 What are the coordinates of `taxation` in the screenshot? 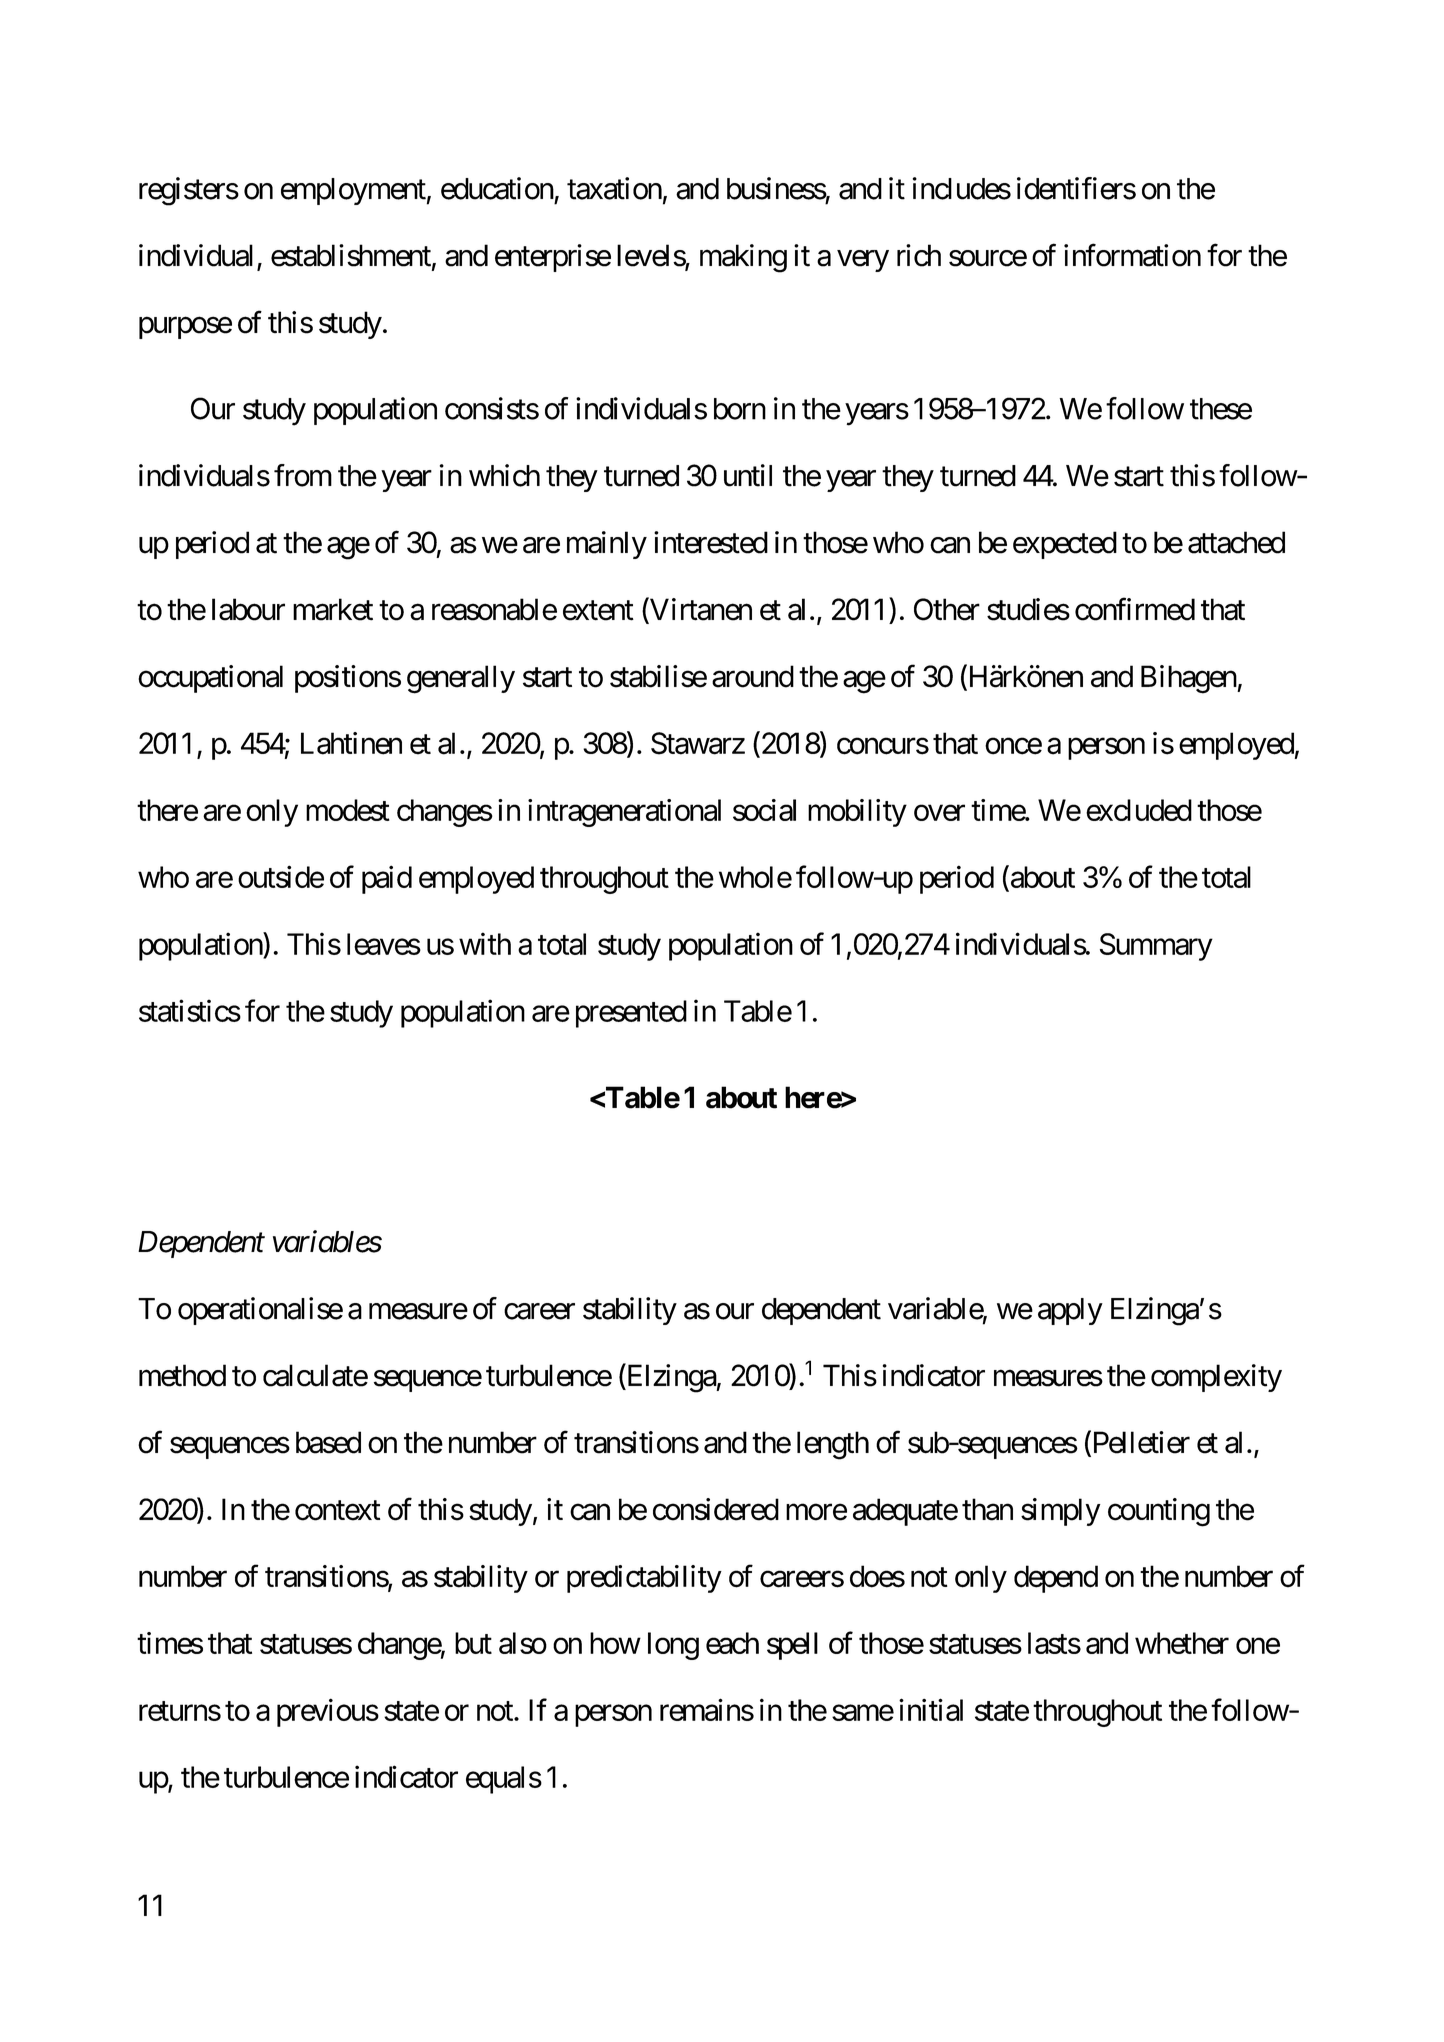 It's located at (614, 188).
